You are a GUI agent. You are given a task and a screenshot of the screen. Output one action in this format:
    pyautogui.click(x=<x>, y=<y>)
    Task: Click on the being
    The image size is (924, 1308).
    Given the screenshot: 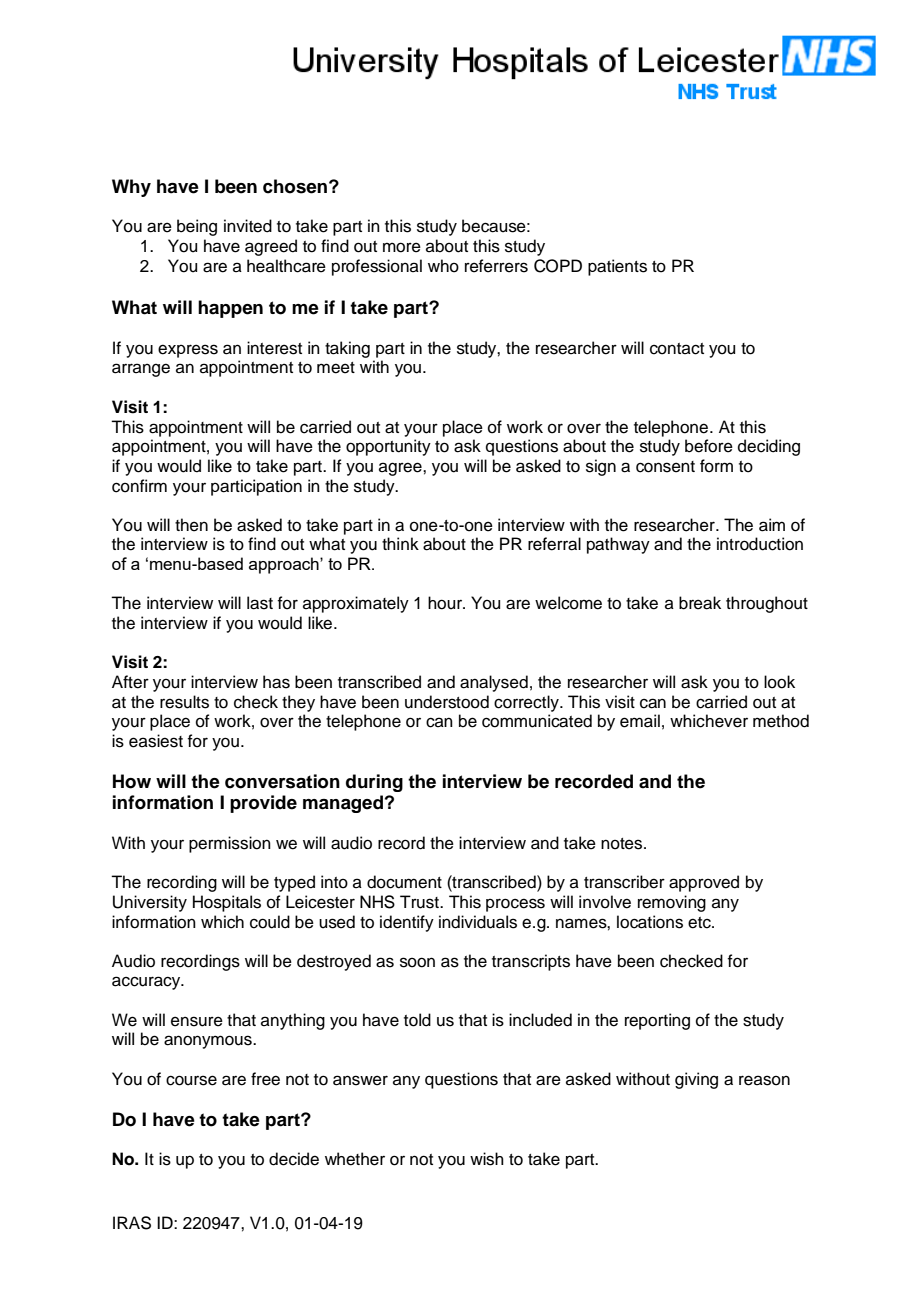 What is the action you would take?
    pyautogui.click(x=197, y=227)
